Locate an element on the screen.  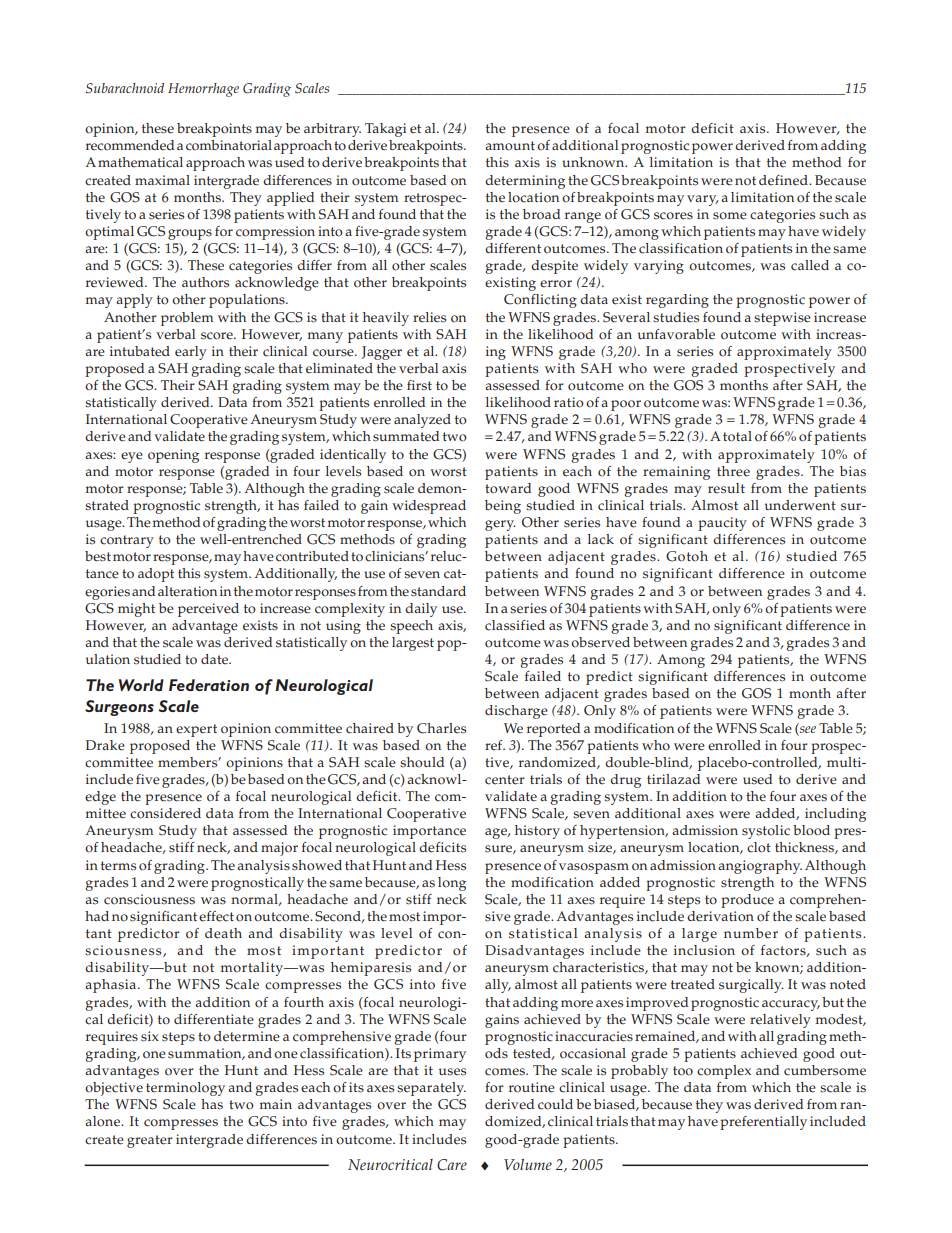
defined is located at coordinates (784, 180).
